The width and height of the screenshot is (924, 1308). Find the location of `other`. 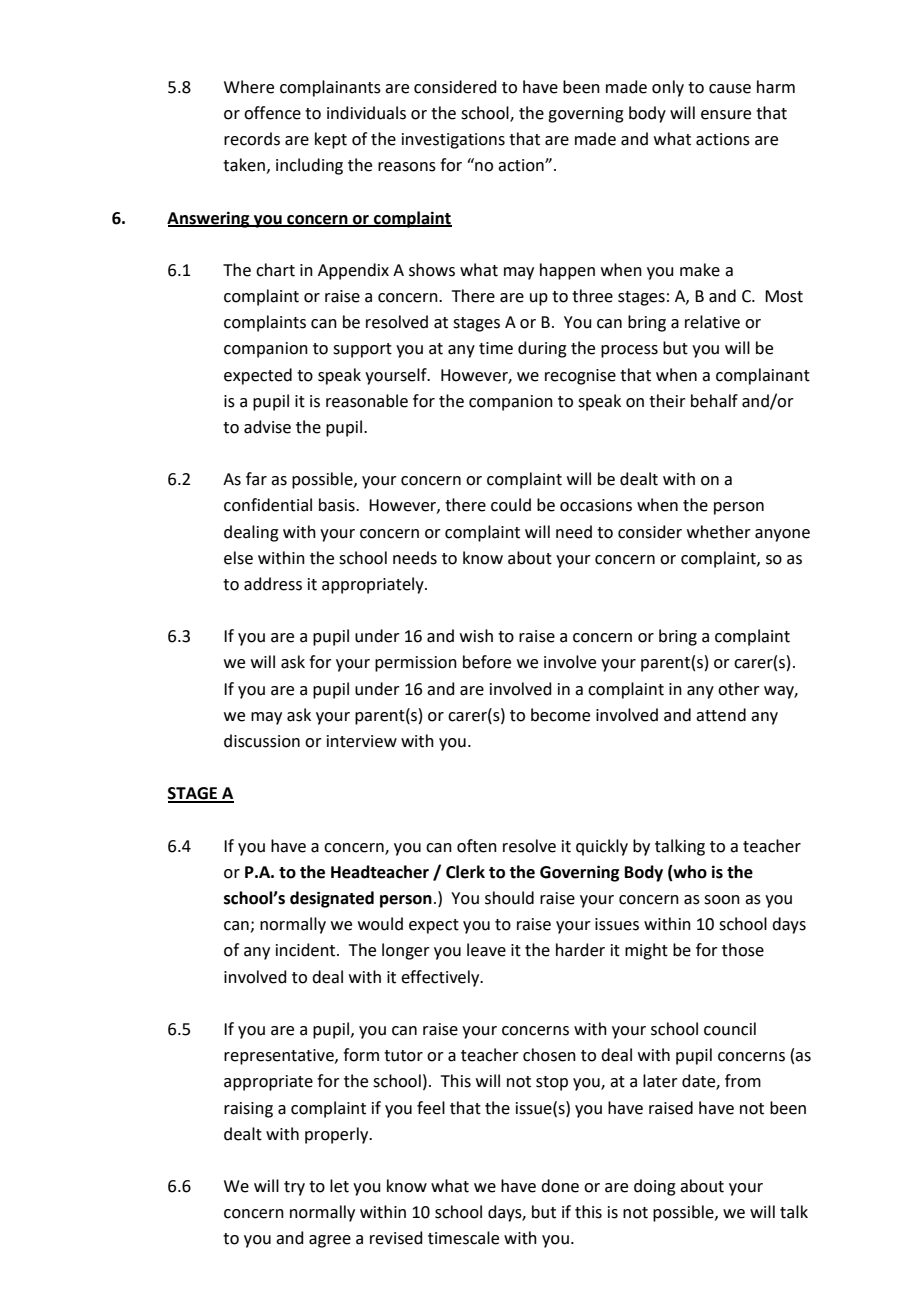

other is located at coordinates (739, 689).
